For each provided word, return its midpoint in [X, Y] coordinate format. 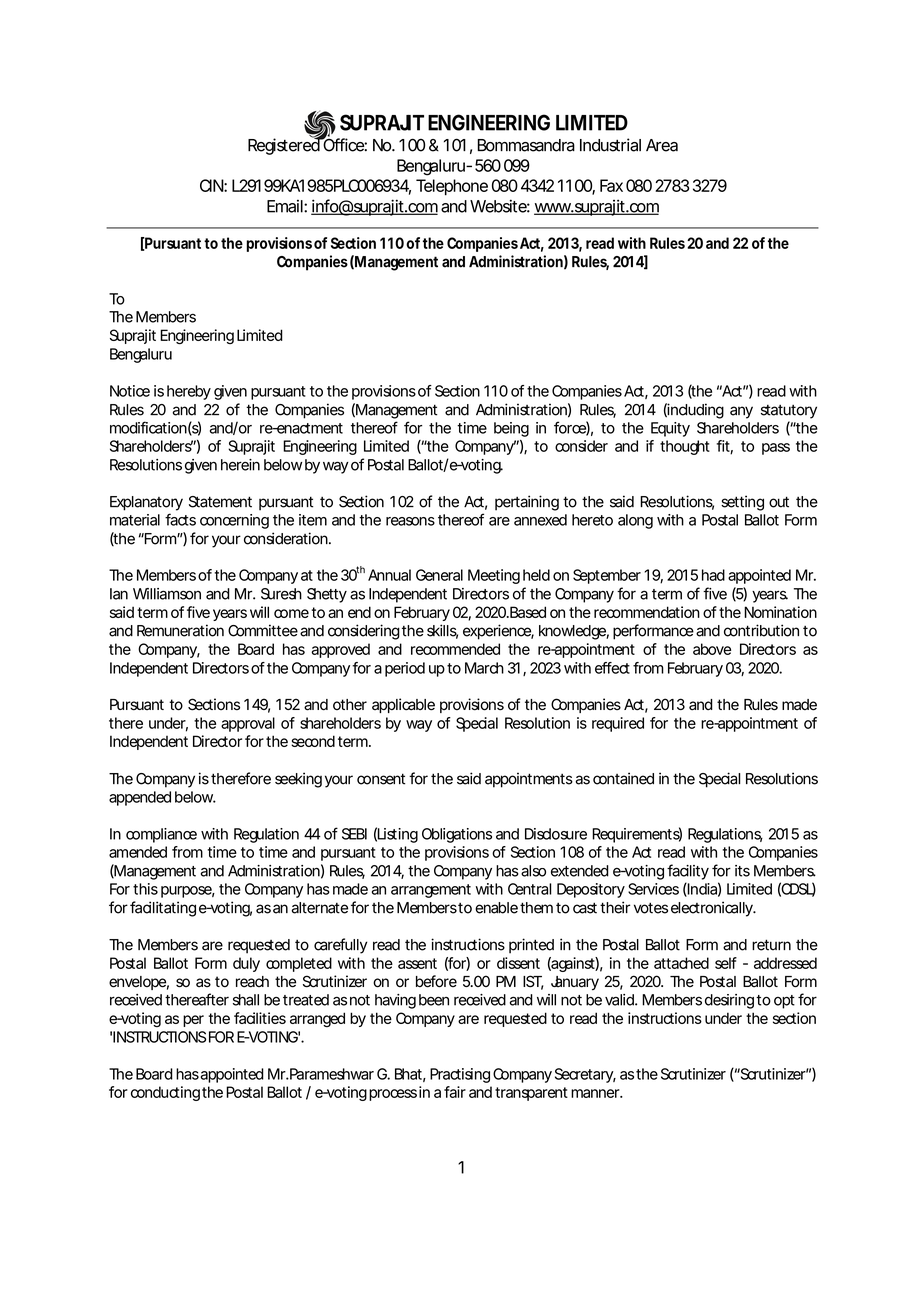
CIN [212, 185]
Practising [460, 1075]
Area [662, 145]
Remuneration [180, 630]
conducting [165, 1093]
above [712, 649]
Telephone [452, 187]
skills [442, 631]
